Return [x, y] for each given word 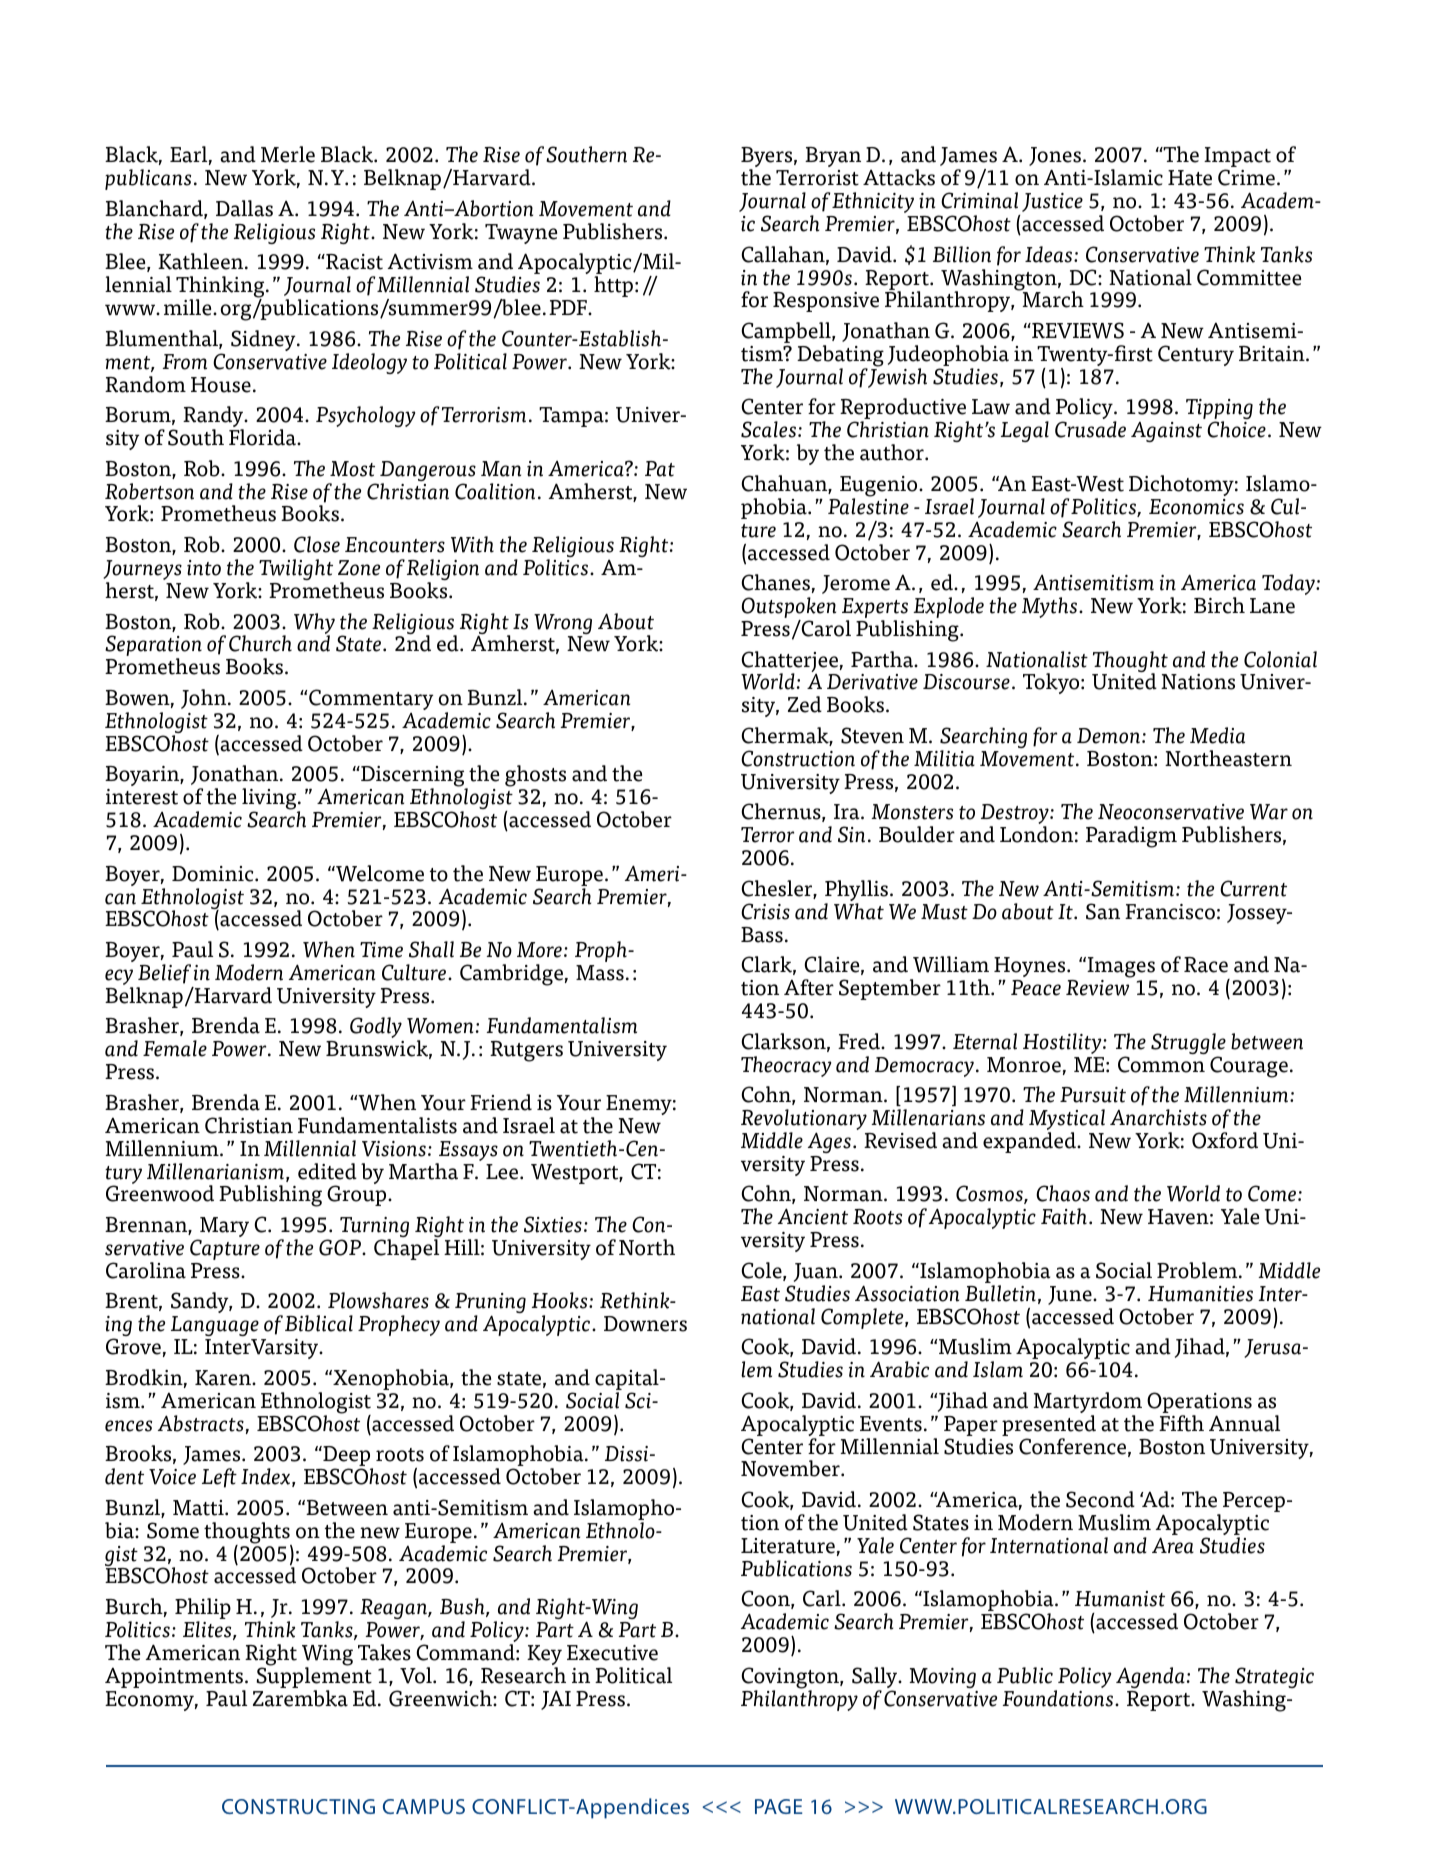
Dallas [244, 208]
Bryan [833, 157]
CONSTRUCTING [298, 1806]
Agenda [1150, 1677]
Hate [1190, 178]
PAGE [778, 1806]
